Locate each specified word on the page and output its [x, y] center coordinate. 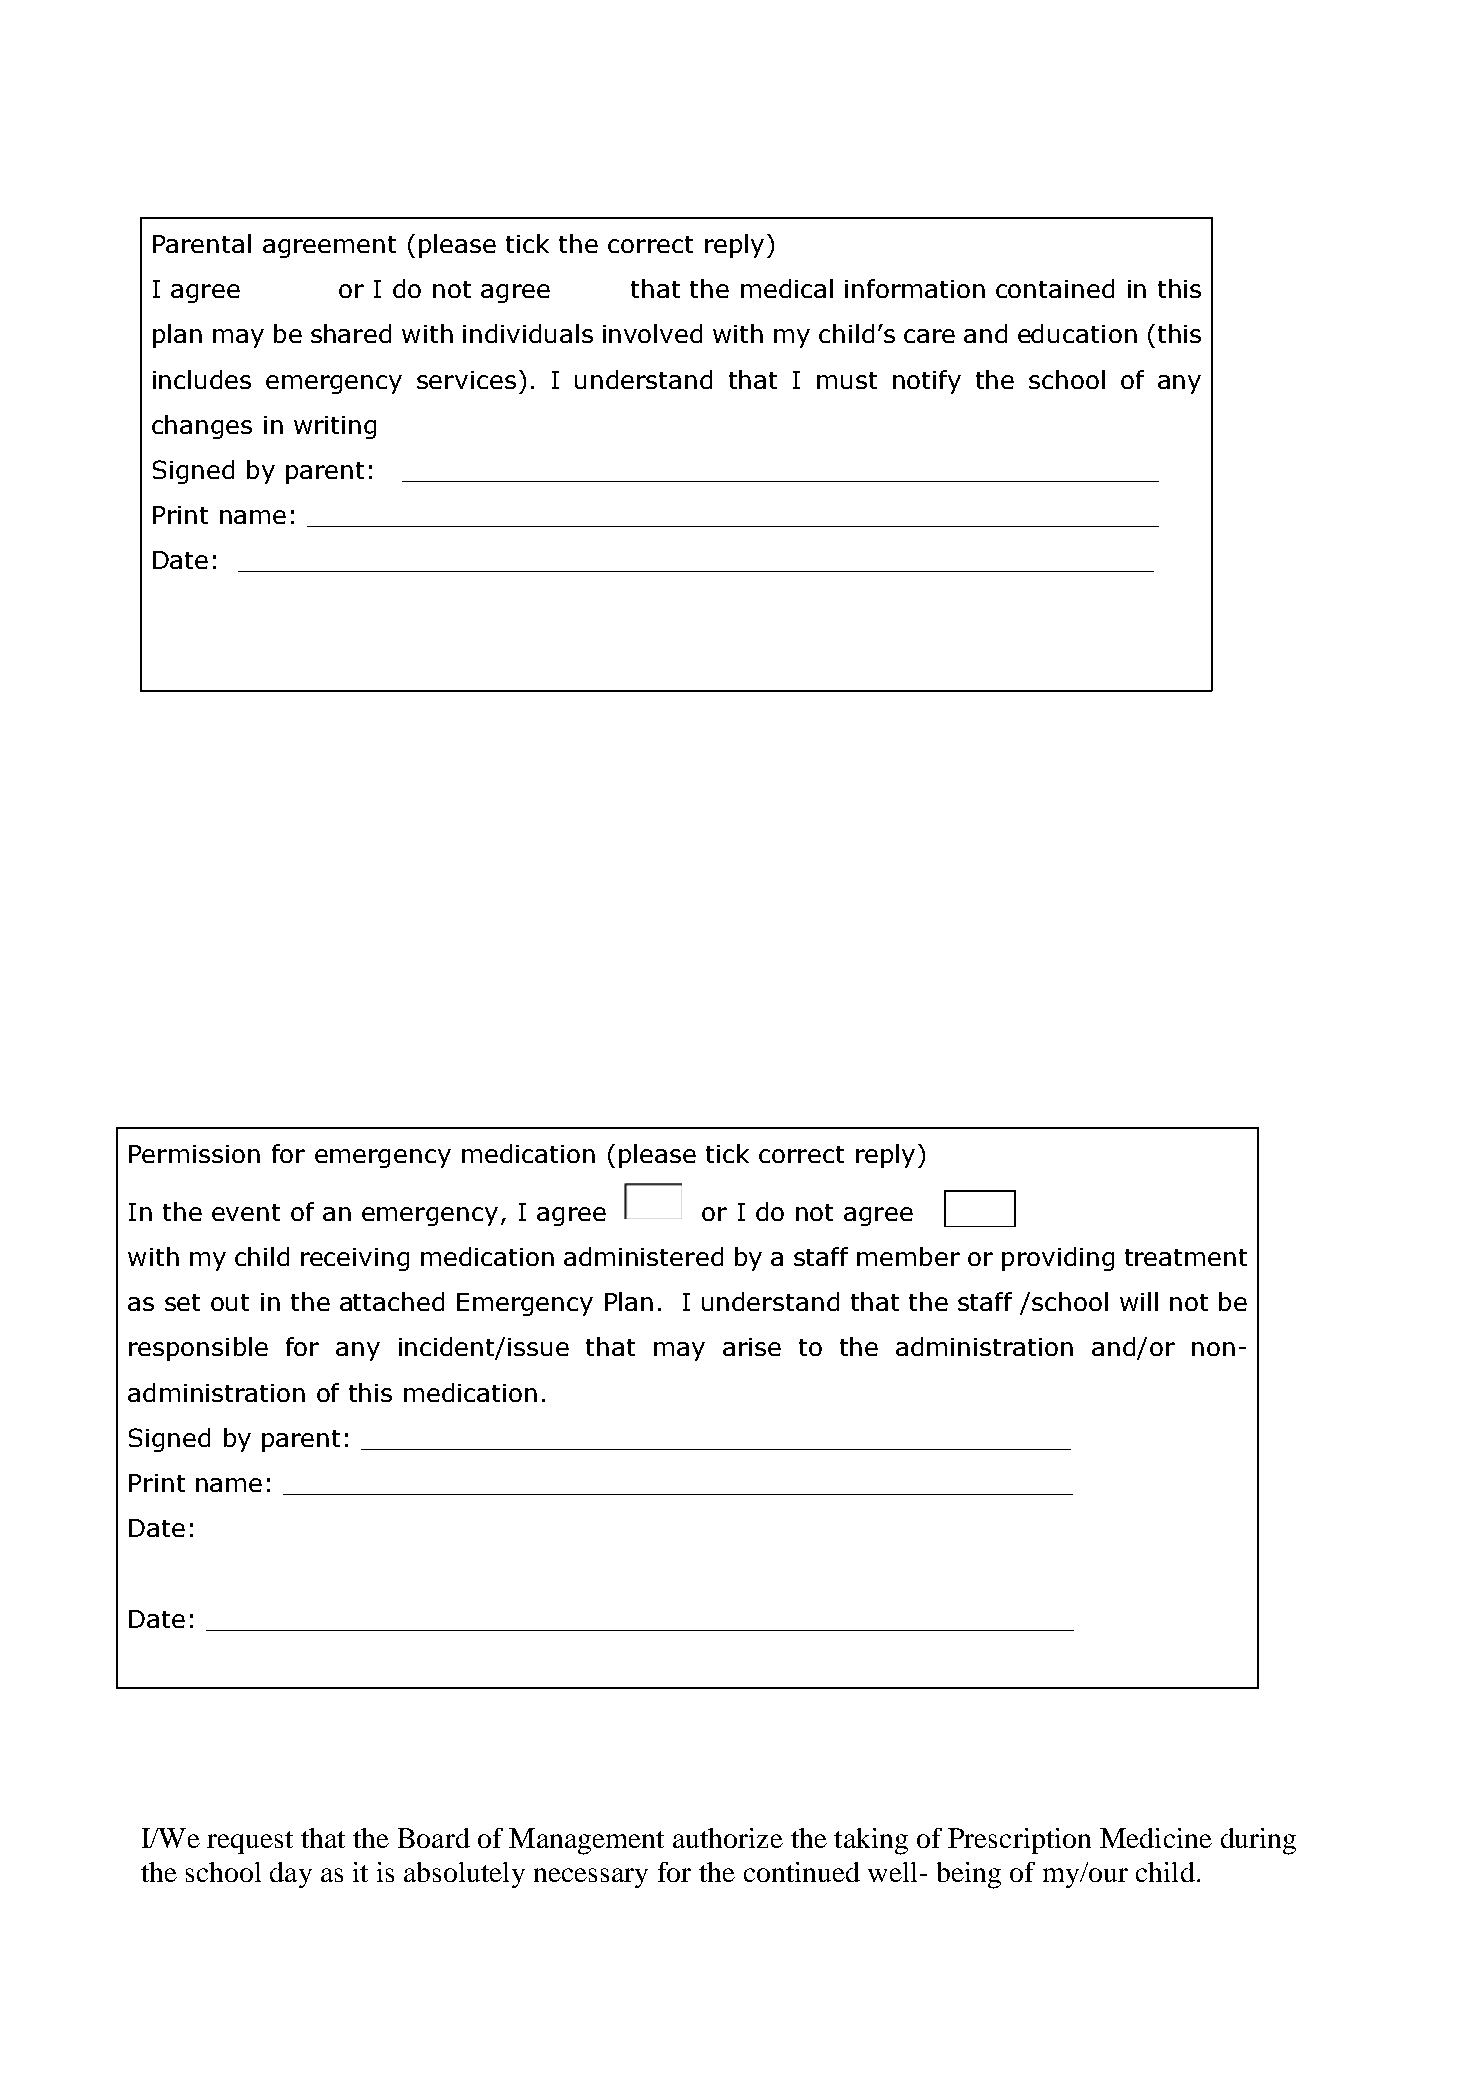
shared [351, 333]
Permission [194, 1154]
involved [652, 333]
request [250, 1842]
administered [643, 1256]
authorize [728, 1838]
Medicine [1156, 1838]
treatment [1186, 1257]
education [1077, 333]
